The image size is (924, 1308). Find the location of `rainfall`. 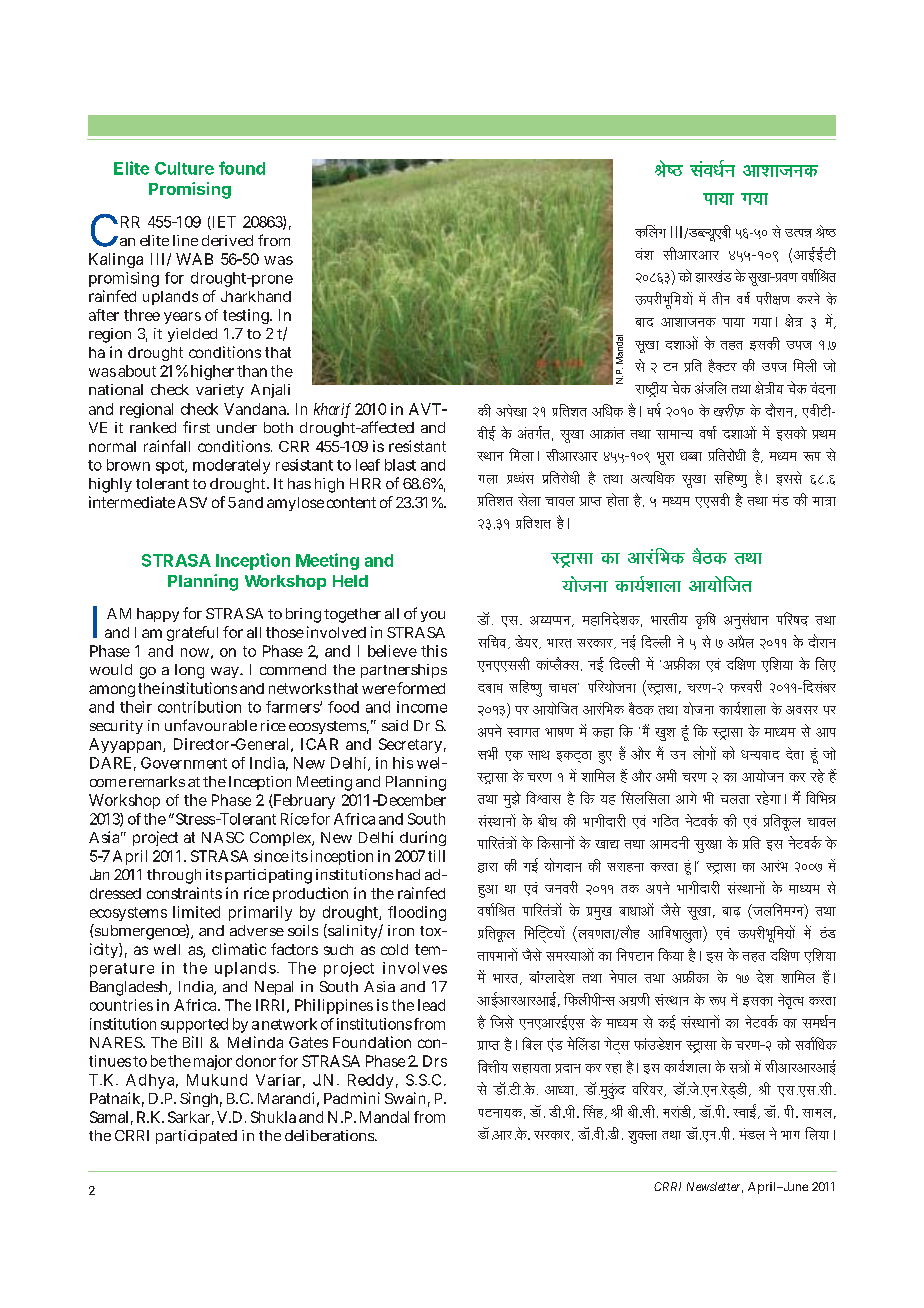

rainfall is located at coordinates (167, 446).
